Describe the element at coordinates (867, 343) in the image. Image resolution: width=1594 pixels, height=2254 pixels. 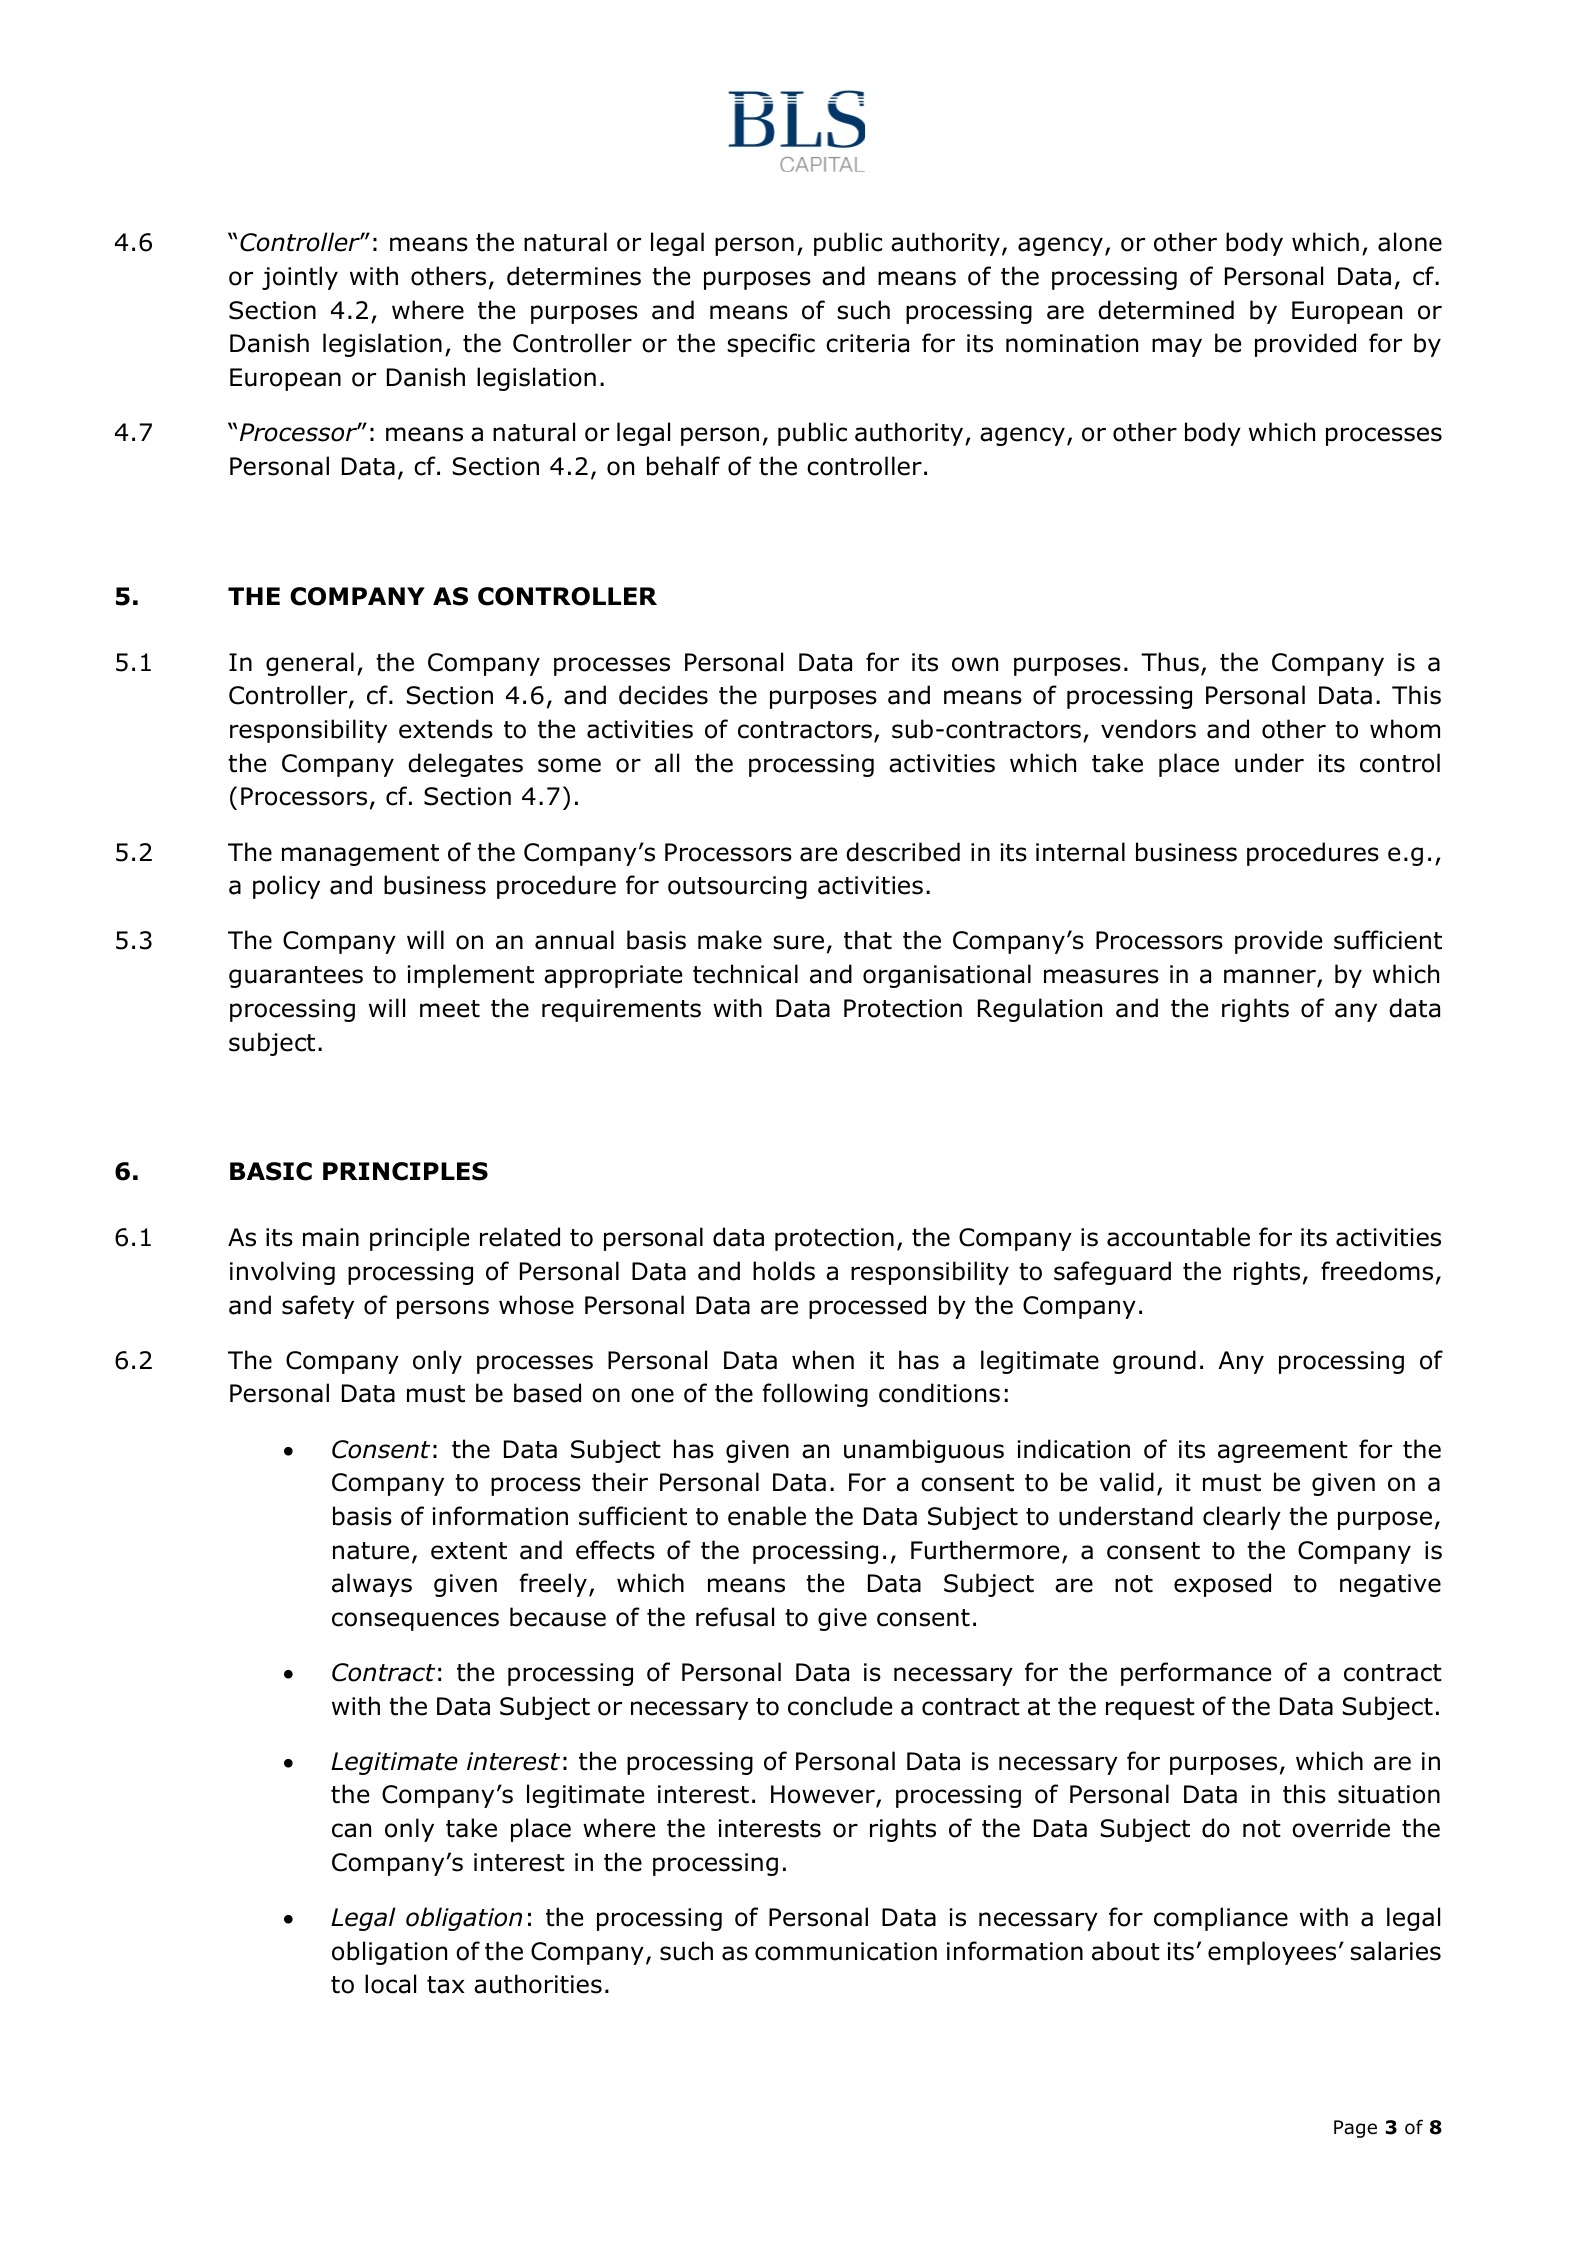
I see `criteria` at that location.
